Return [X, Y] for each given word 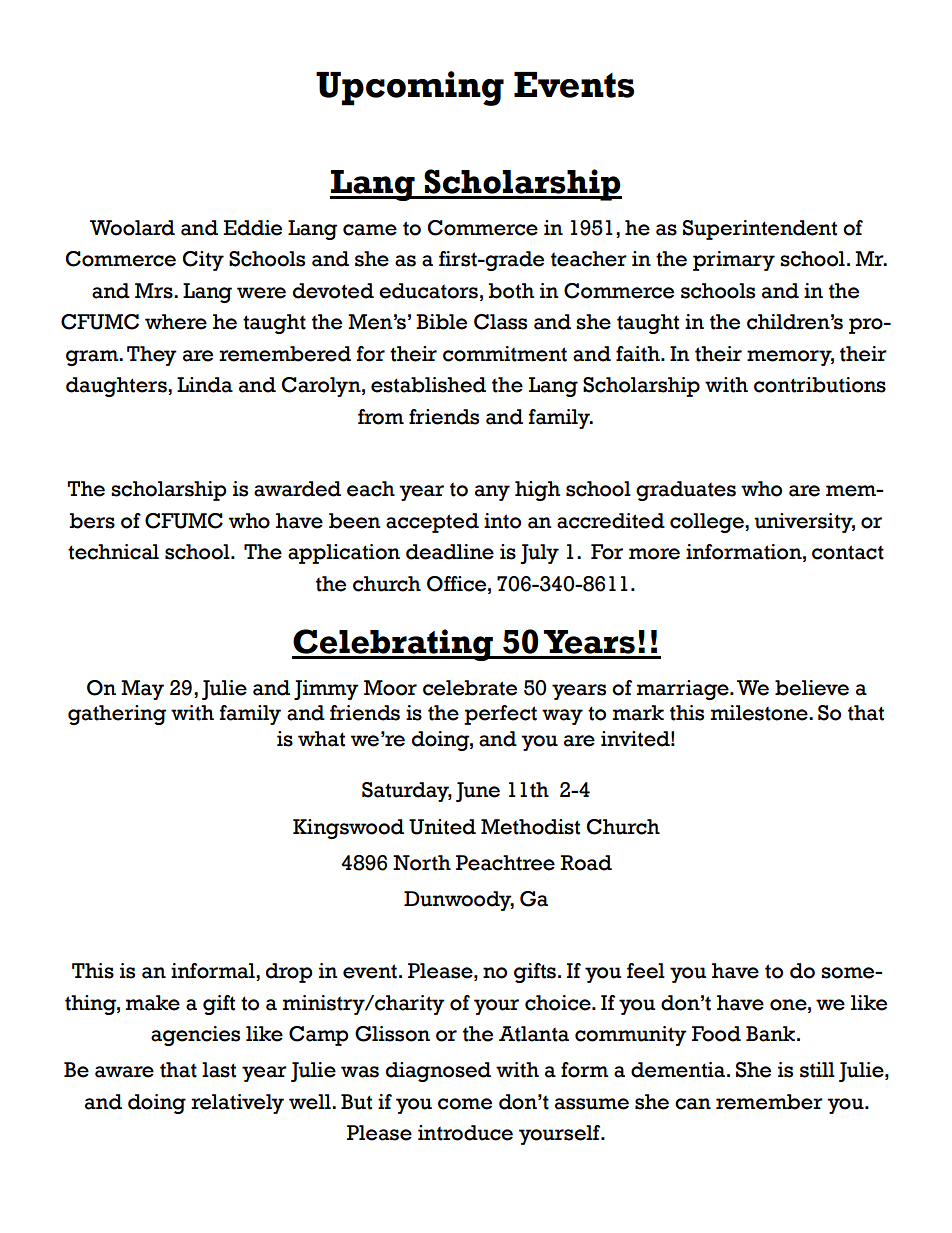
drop [289, 973]
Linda [205, 385]
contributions [820, 385]
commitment [505, 354]
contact [848, 552]
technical [113, 552]
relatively [237, 1104]
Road [586, 863]
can [693, 1104]
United [442, 827]
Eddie [253, 228]
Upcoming [410, 88]
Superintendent [760, 230]
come [465, 1104]
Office [458, 584]
